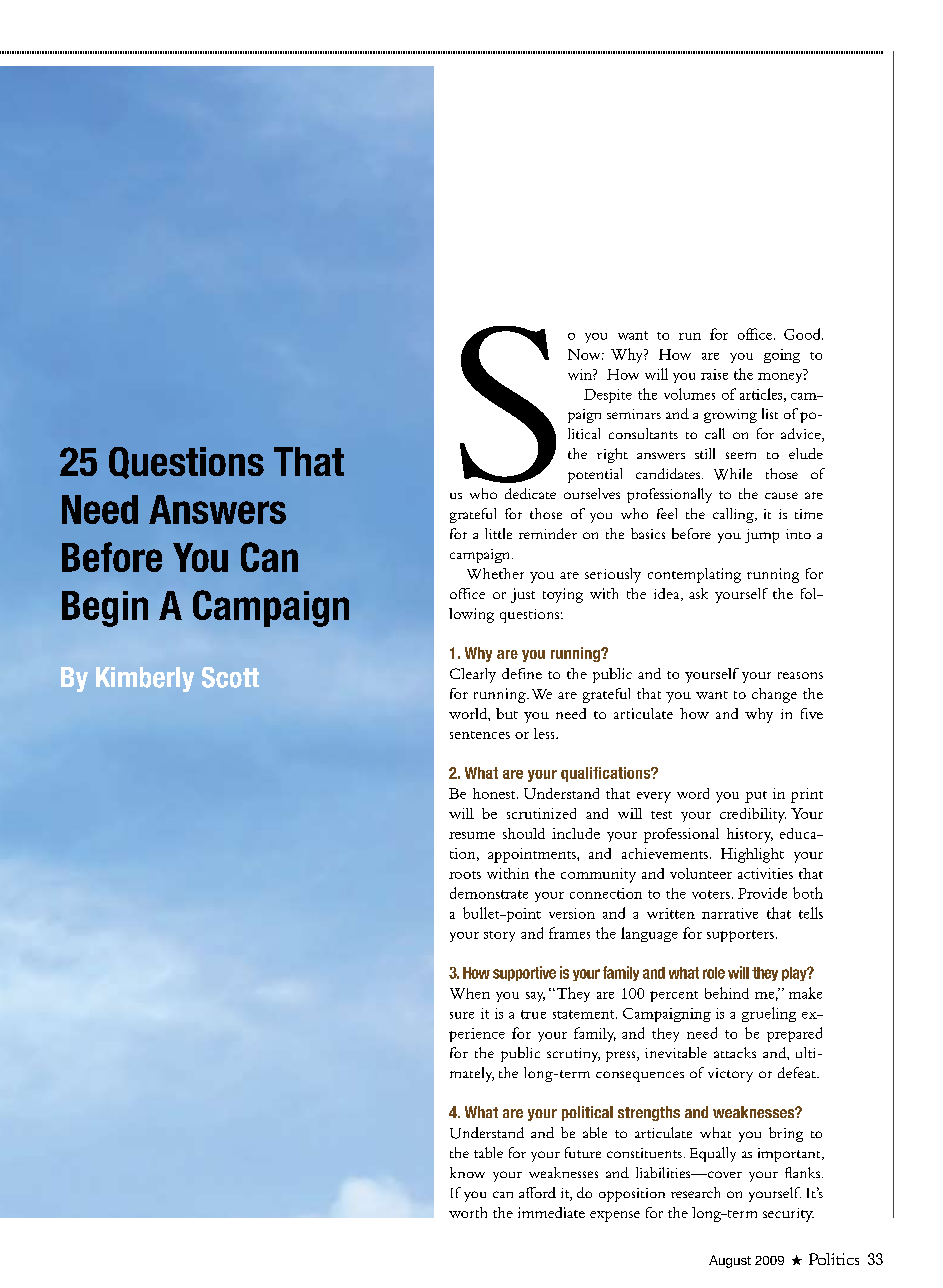 The height and width of the screenshot is (1288, 943). I want to click on worth, so click(468, 1212).
